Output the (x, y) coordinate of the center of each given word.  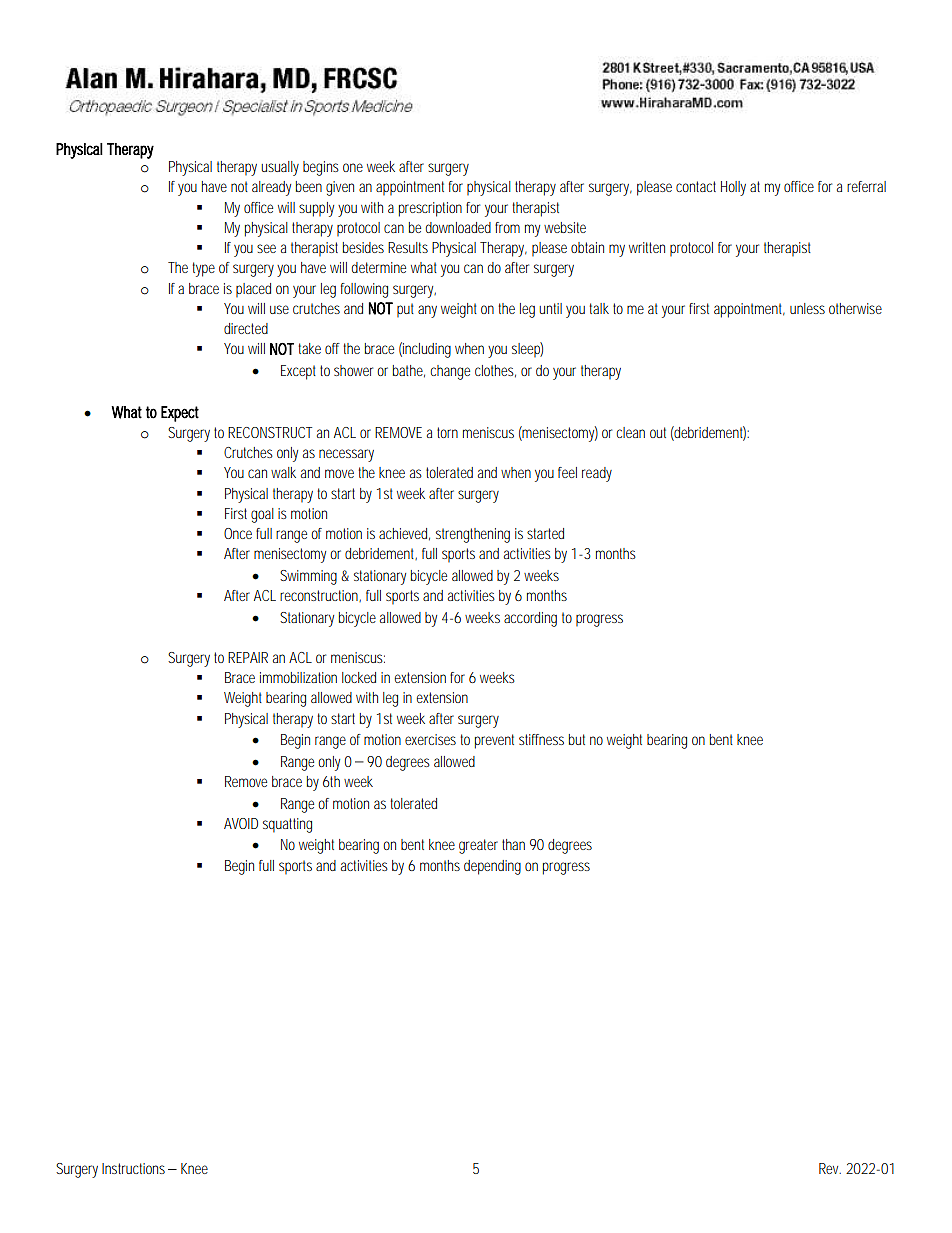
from (507, 227)
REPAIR (248, 657)
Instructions (135, 1168)
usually (280, 168)
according (530, 619)
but (577, 739)
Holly (733, 188)
